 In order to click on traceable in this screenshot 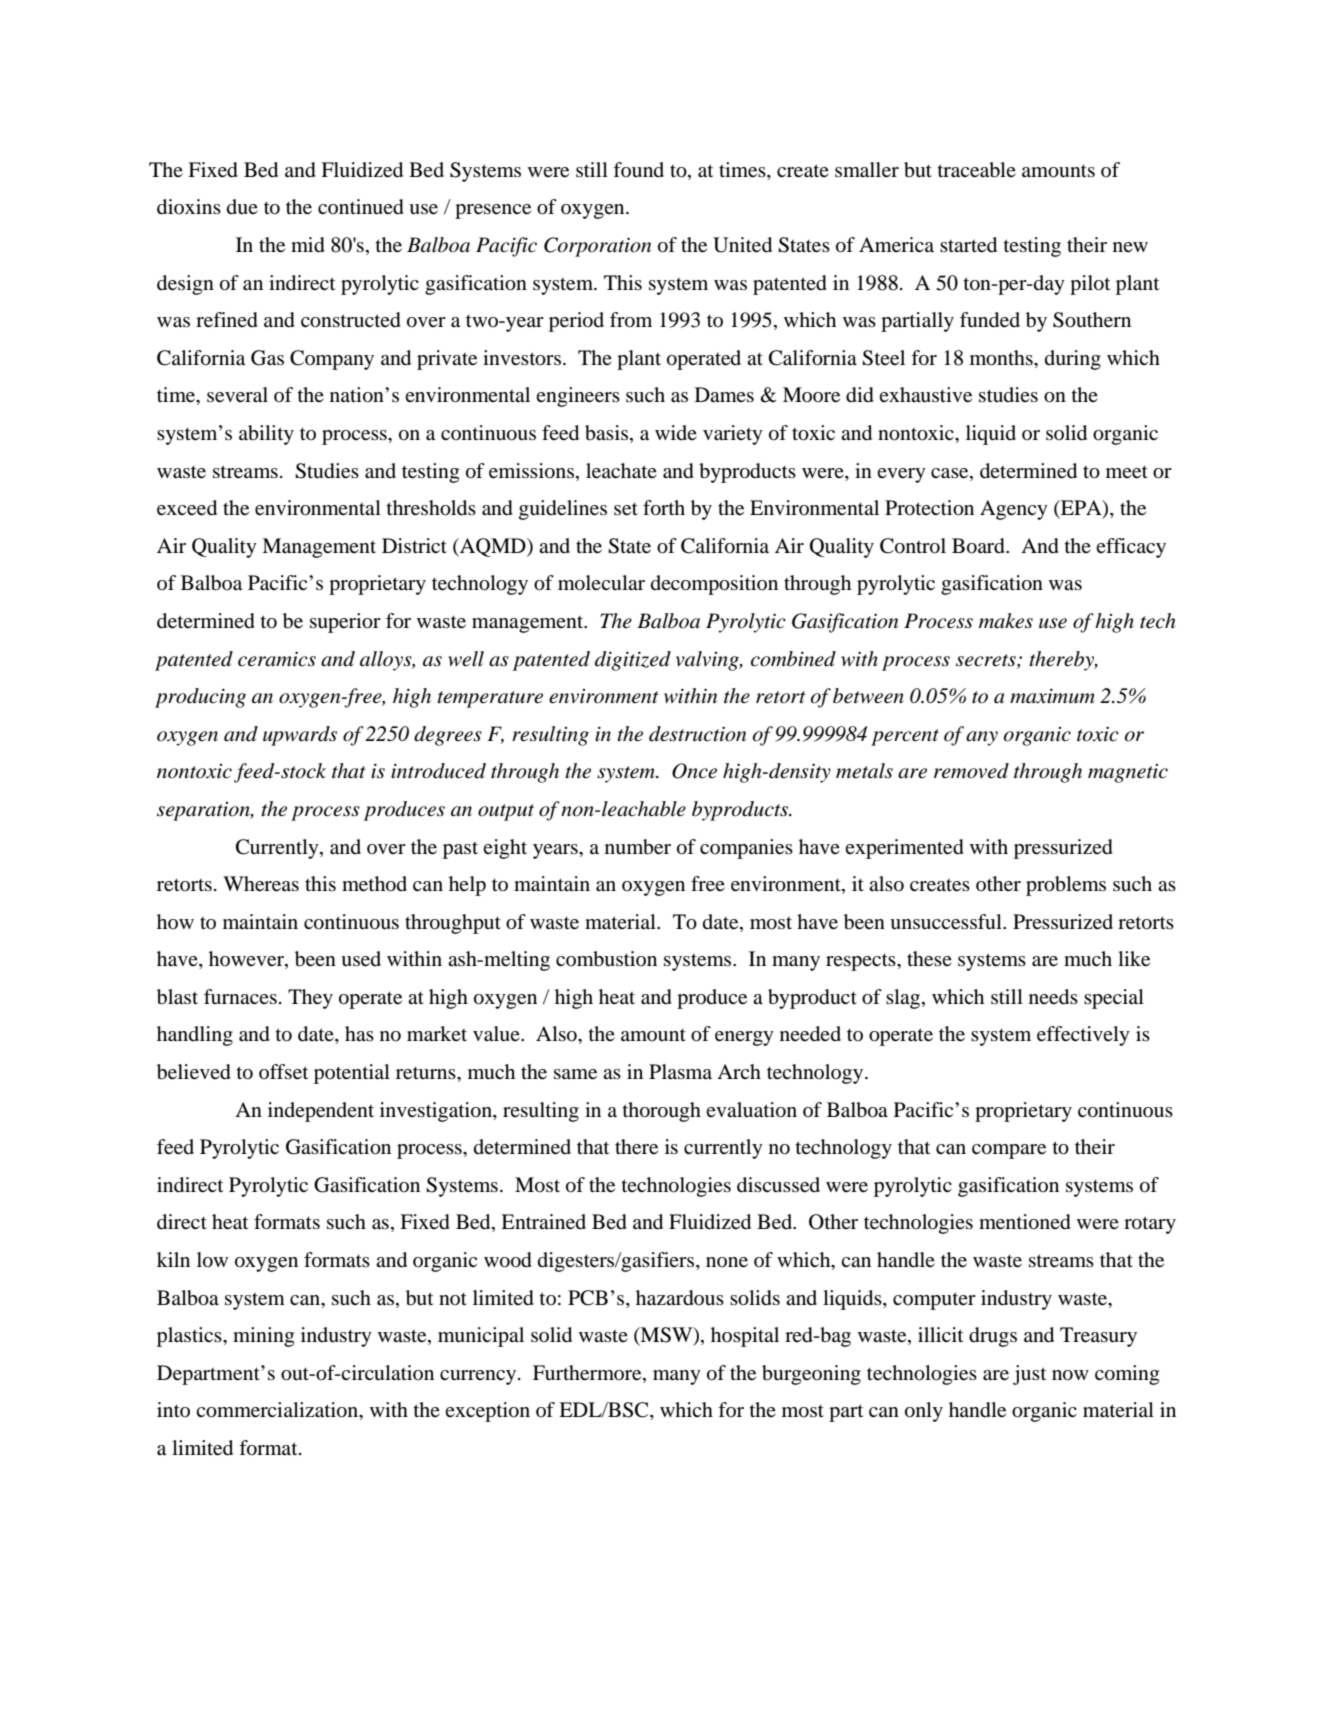, I will do `click(977, 170)`.
